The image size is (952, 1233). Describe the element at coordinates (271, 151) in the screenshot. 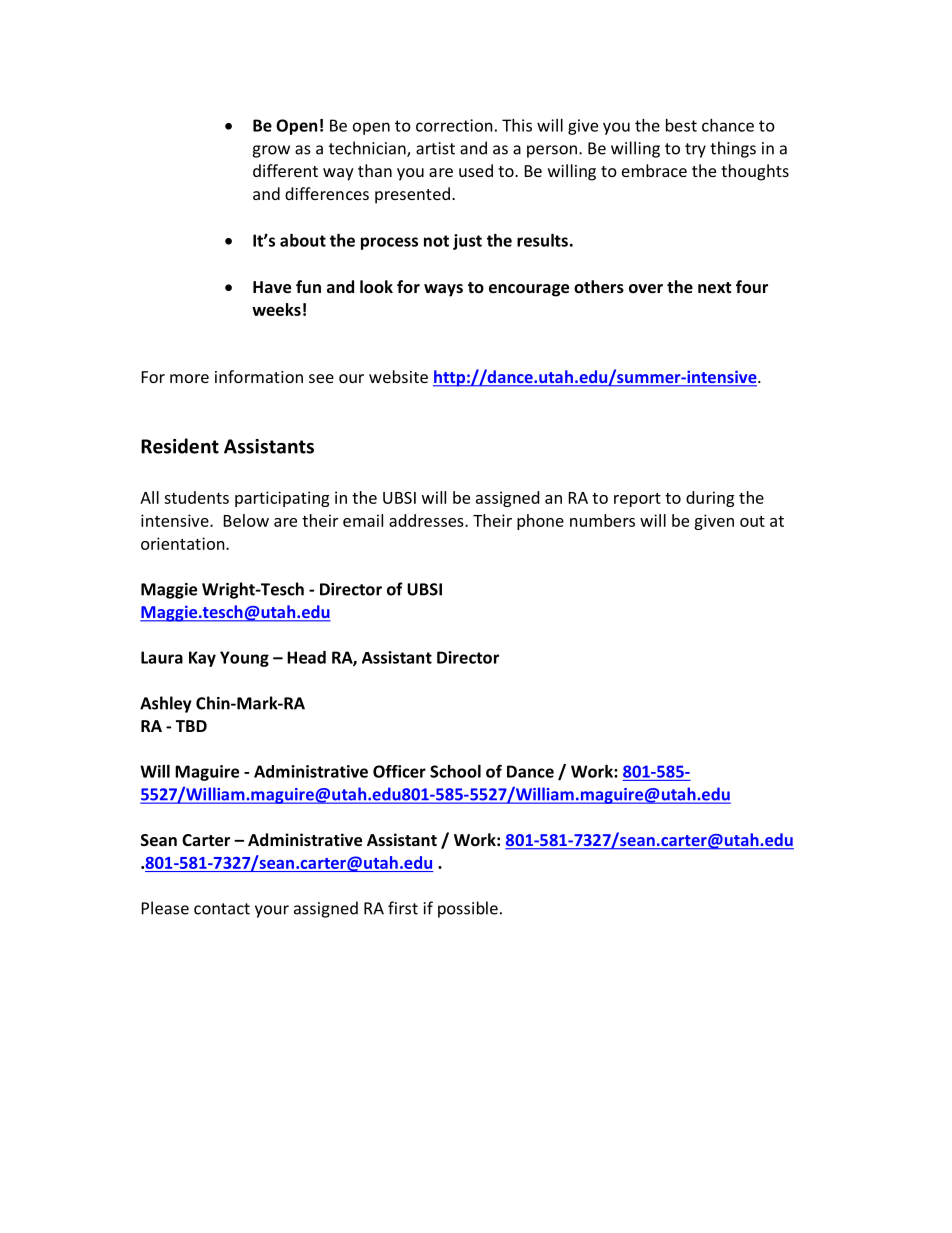

I see `grow` at that location.
